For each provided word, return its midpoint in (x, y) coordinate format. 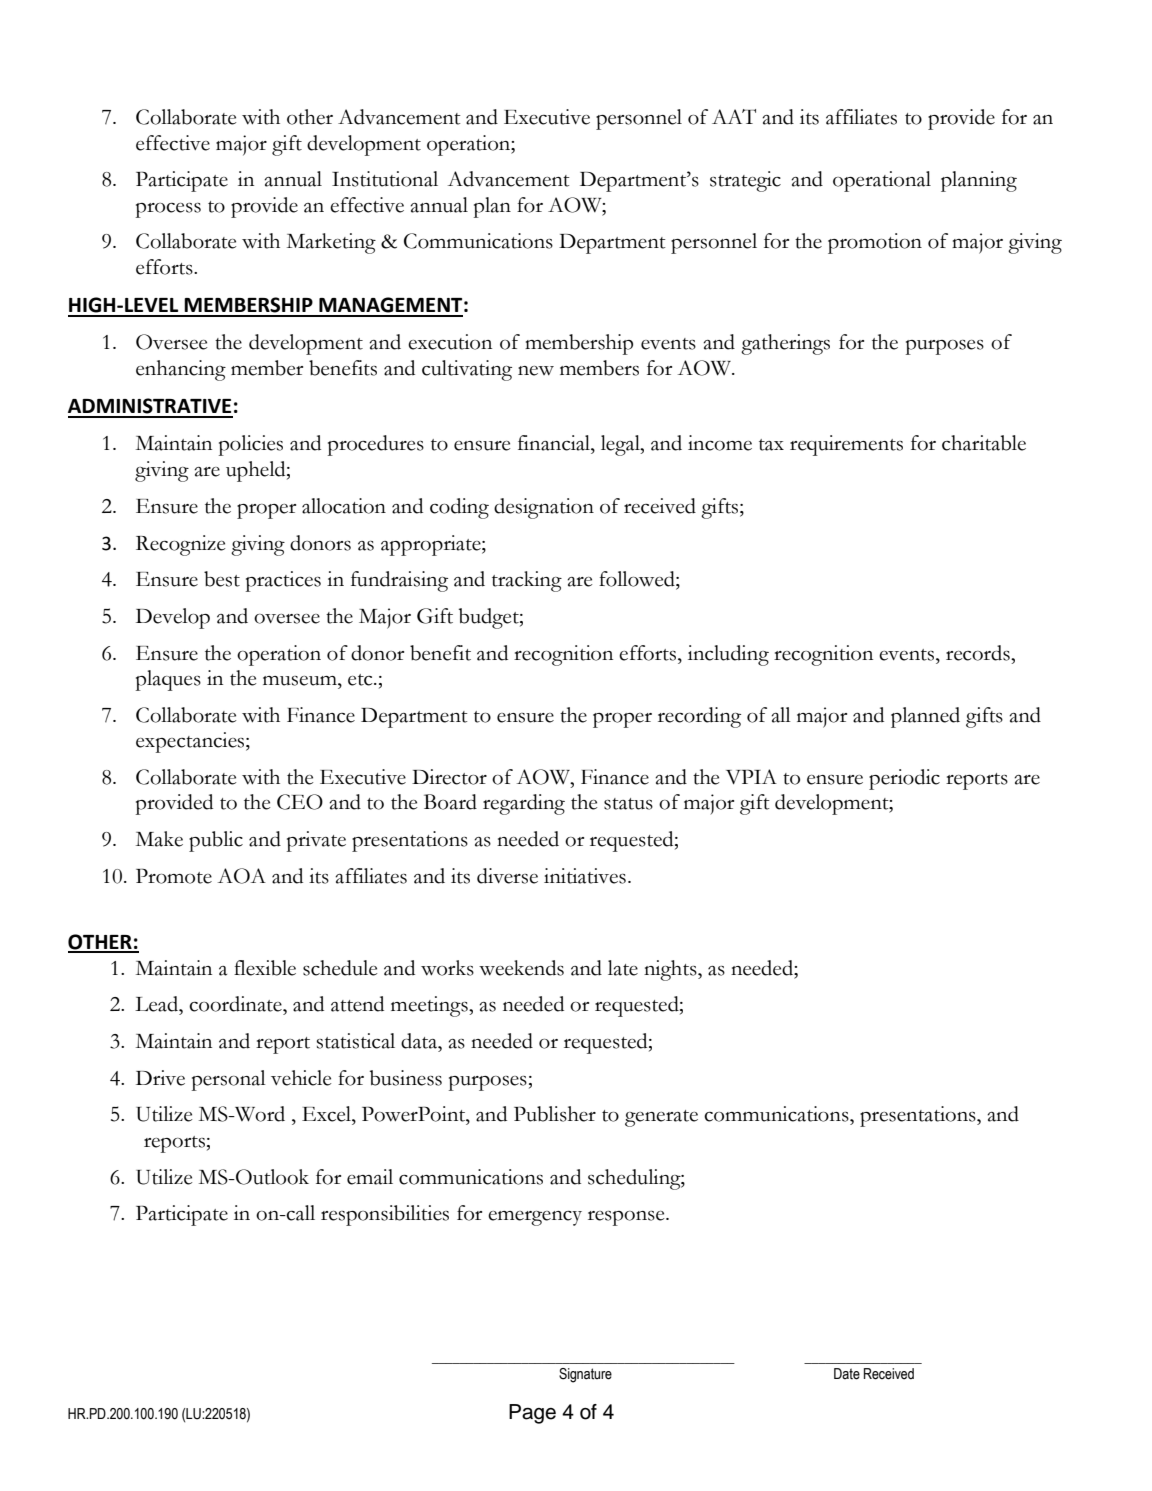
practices (283, 581)
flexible (265, 968)
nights (671, 970)
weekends (521, 968)
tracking (527, 581)
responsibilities (385, 1215)
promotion (875, 243)
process (168, 210)
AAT (734, 116)
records (979, 653)
